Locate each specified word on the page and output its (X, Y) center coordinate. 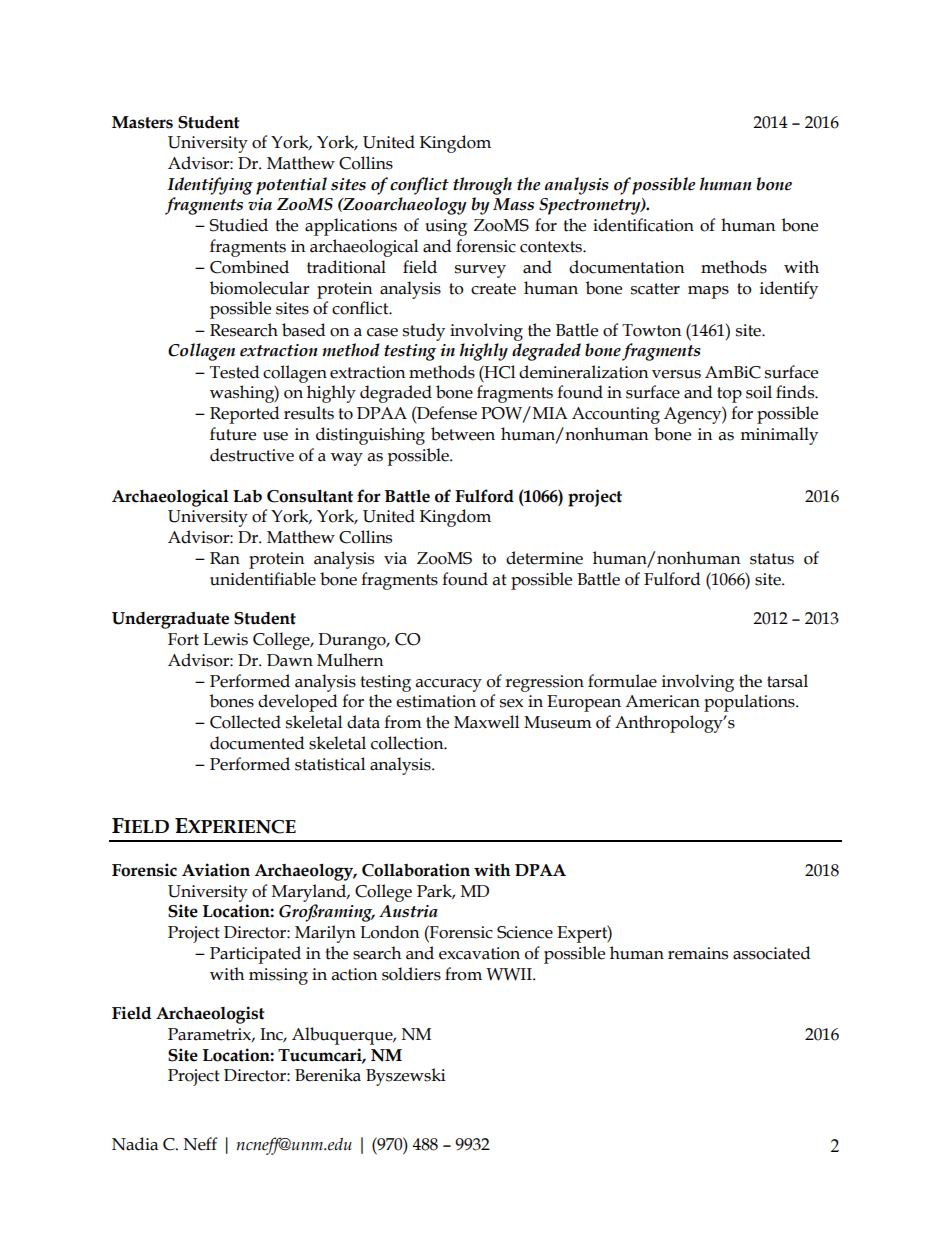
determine (544, 558)
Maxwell (486, 722)
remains (698, 953)
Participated (255, 955)
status (772, 559)
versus (676, 374)
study (424, 332)
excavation (479, 953)
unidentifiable (263, 579)
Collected (245, 722)
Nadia (135, 1144)
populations (750, 703)
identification (643, 225)
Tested (235, 372)
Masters (142, 122)
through (482, 186)
